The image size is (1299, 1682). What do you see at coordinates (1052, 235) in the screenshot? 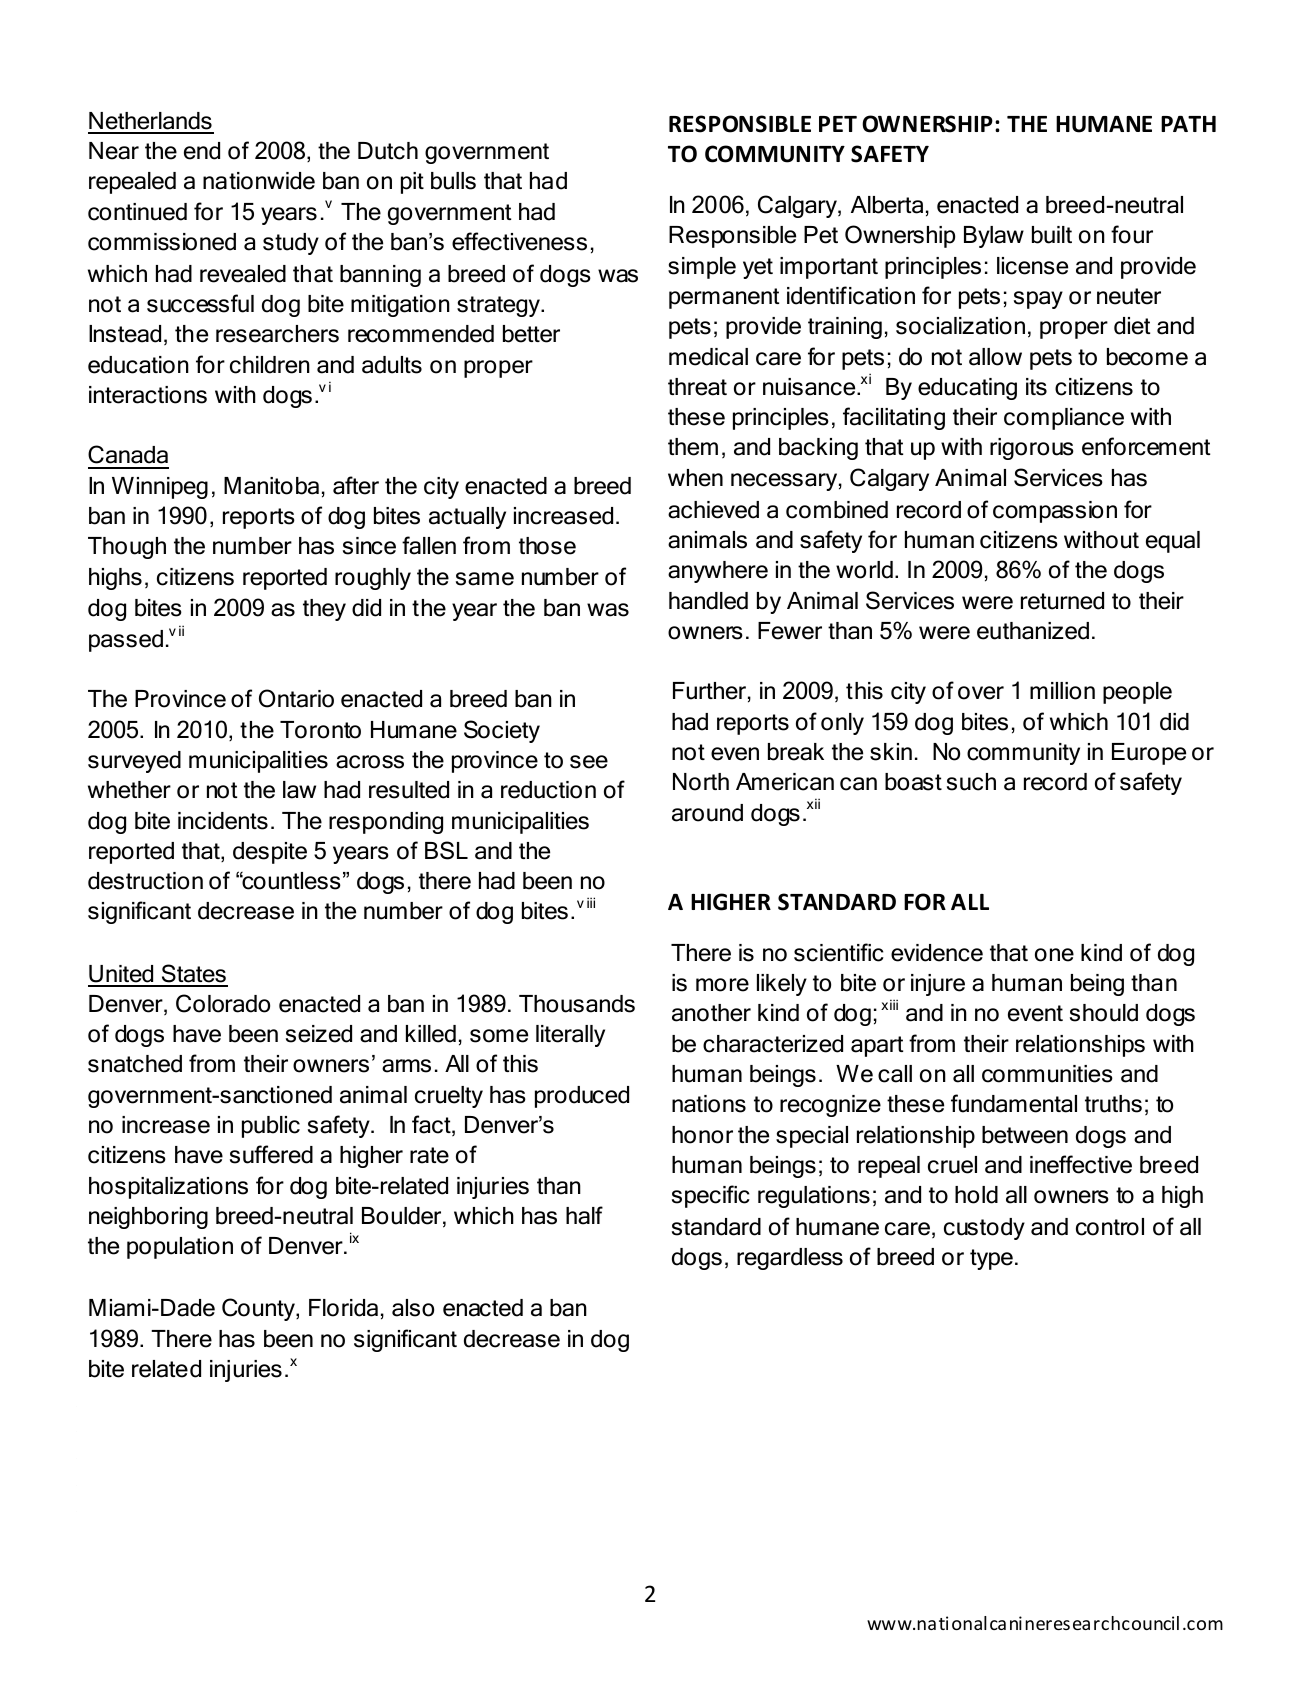
I see `built` at bounding box center [1052, 235].
